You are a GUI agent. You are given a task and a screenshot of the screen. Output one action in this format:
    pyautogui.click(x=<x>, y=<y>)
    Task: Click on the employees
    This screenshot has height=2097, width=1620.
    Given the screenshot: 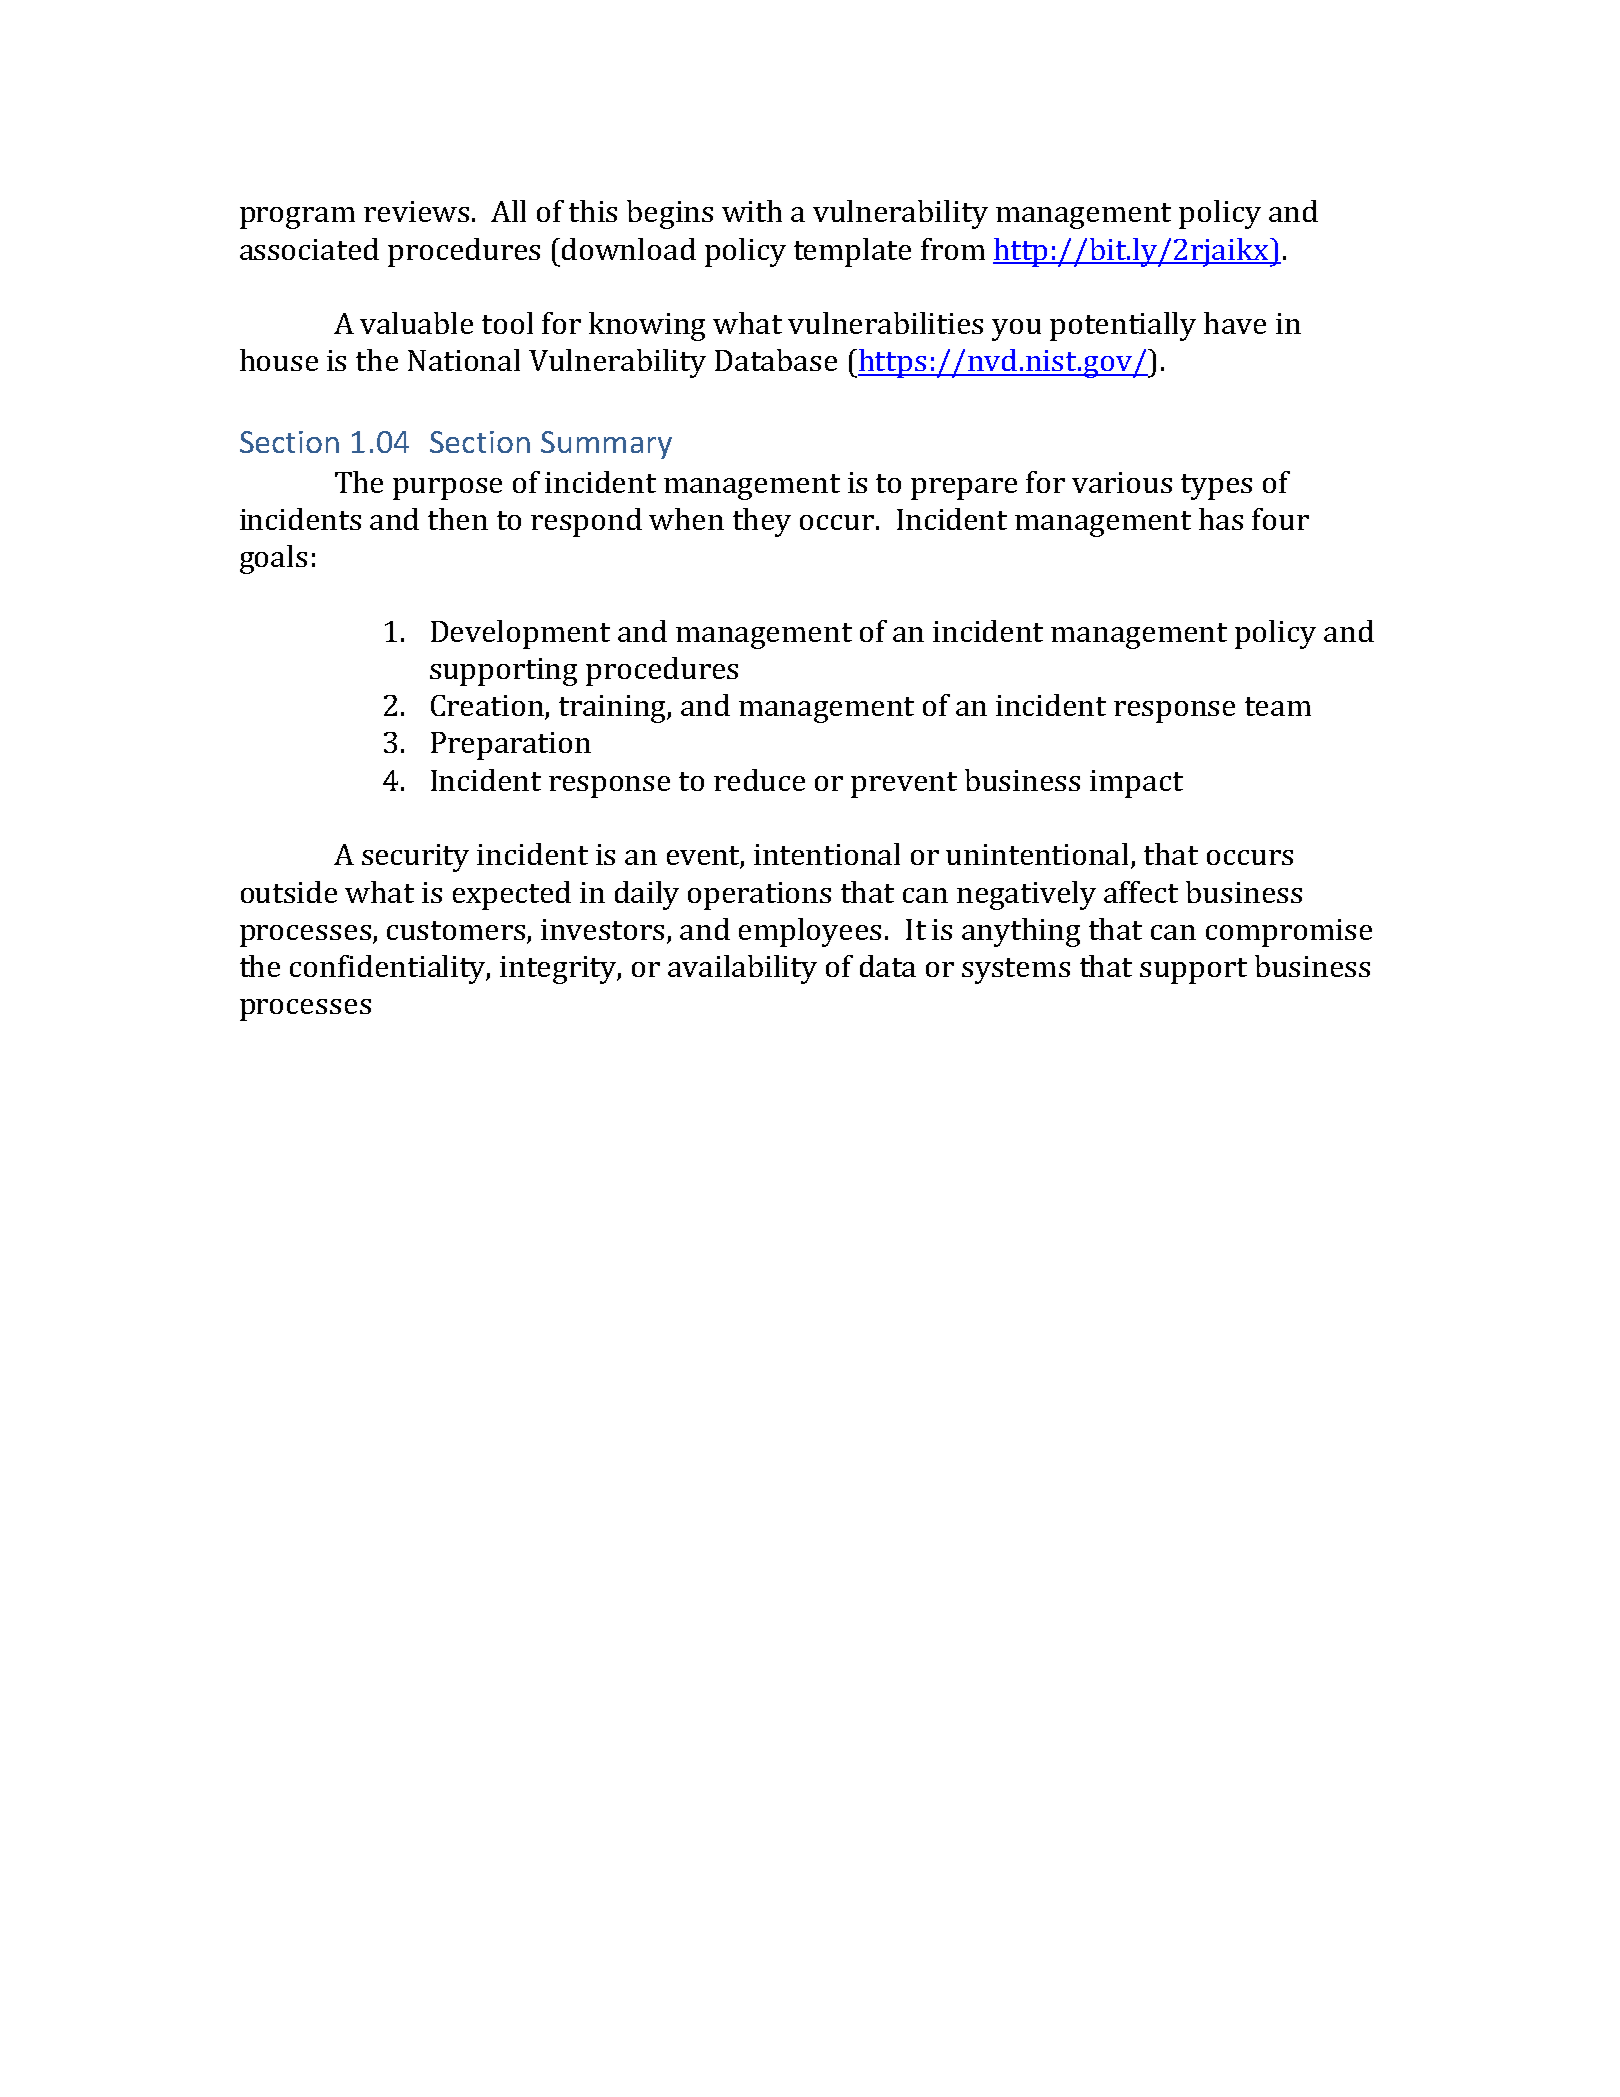 What is the action you would take?
    pyautogui.click(x=810, y=932)
